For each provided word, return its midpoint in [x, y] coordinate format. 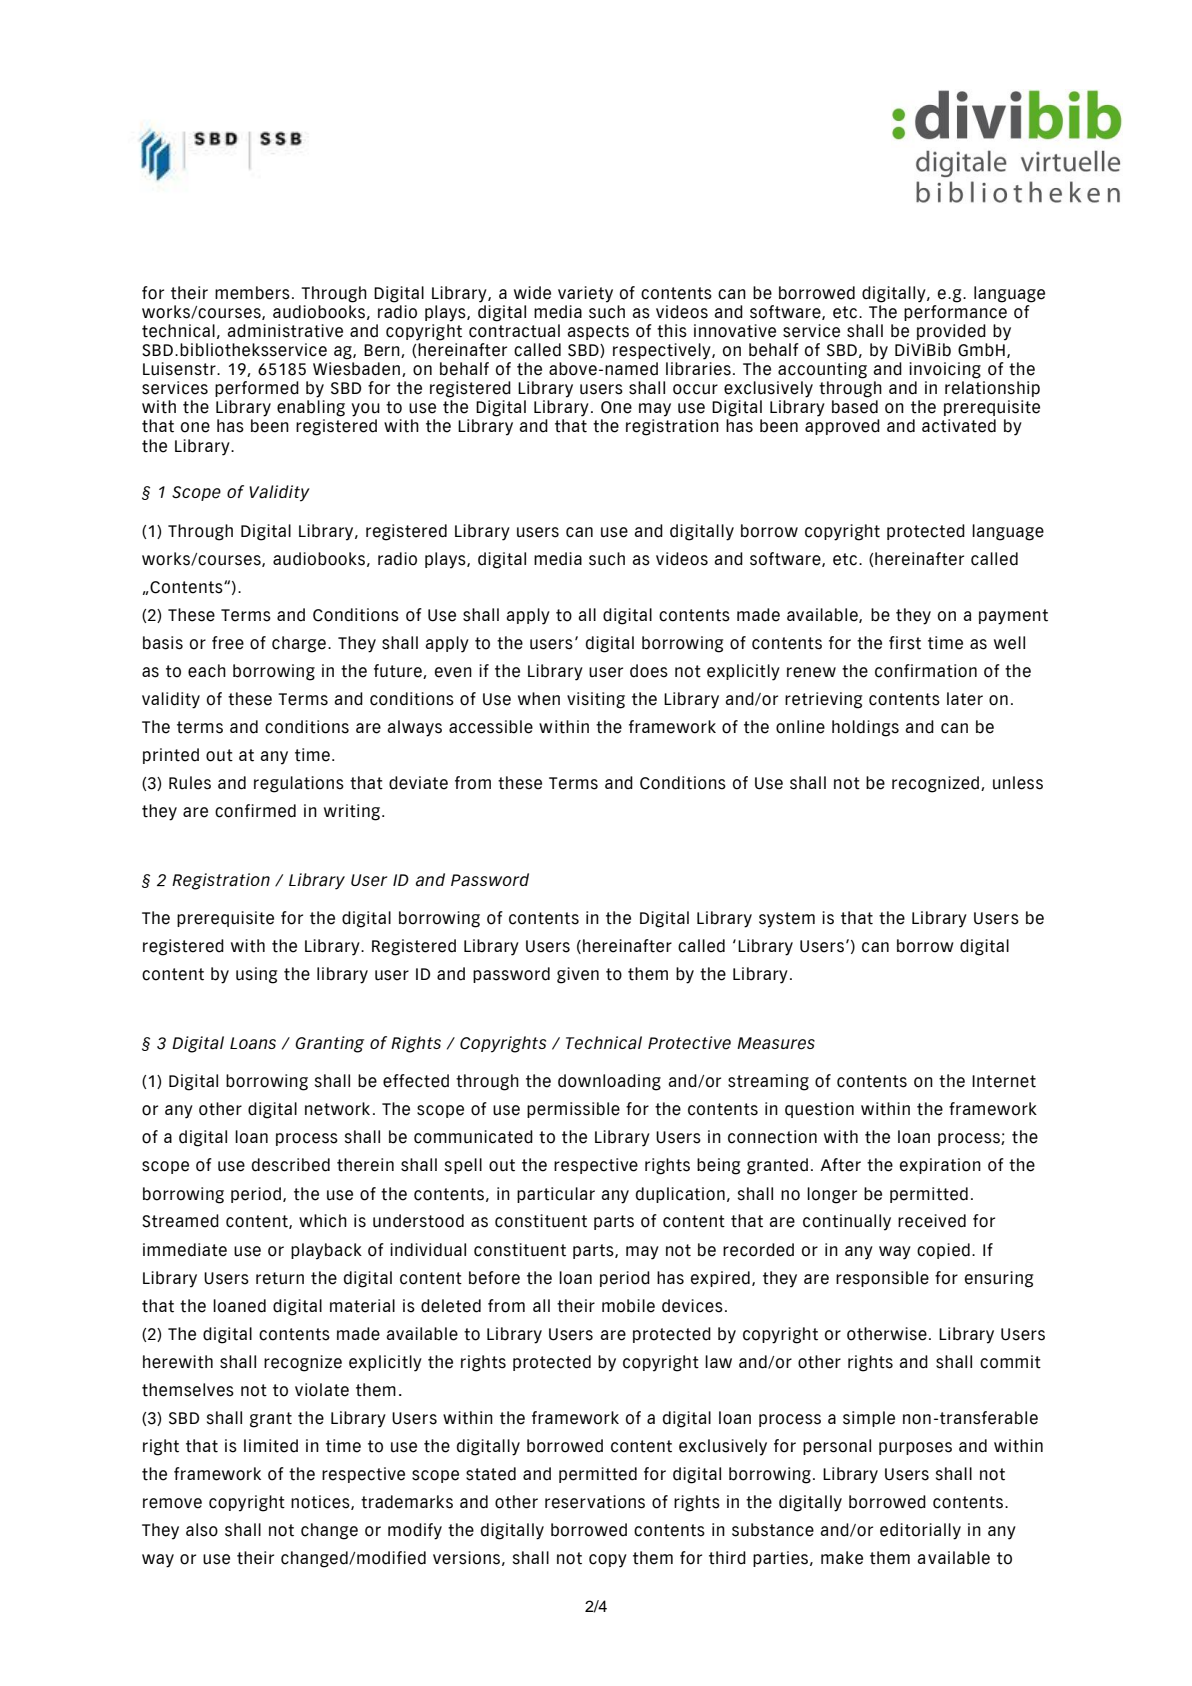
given [578, 975]
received [932, 1221]
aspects [598, 332]
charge [299, 644]
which [323, 1221]
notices [321, 1502]
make [842, 1558]
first [905, 643]
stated [491, 1474]
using [256, 975]
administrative [285, 331]
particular [556, 1195]
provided [951, 332]
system [787, 920]
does [649, 671]
